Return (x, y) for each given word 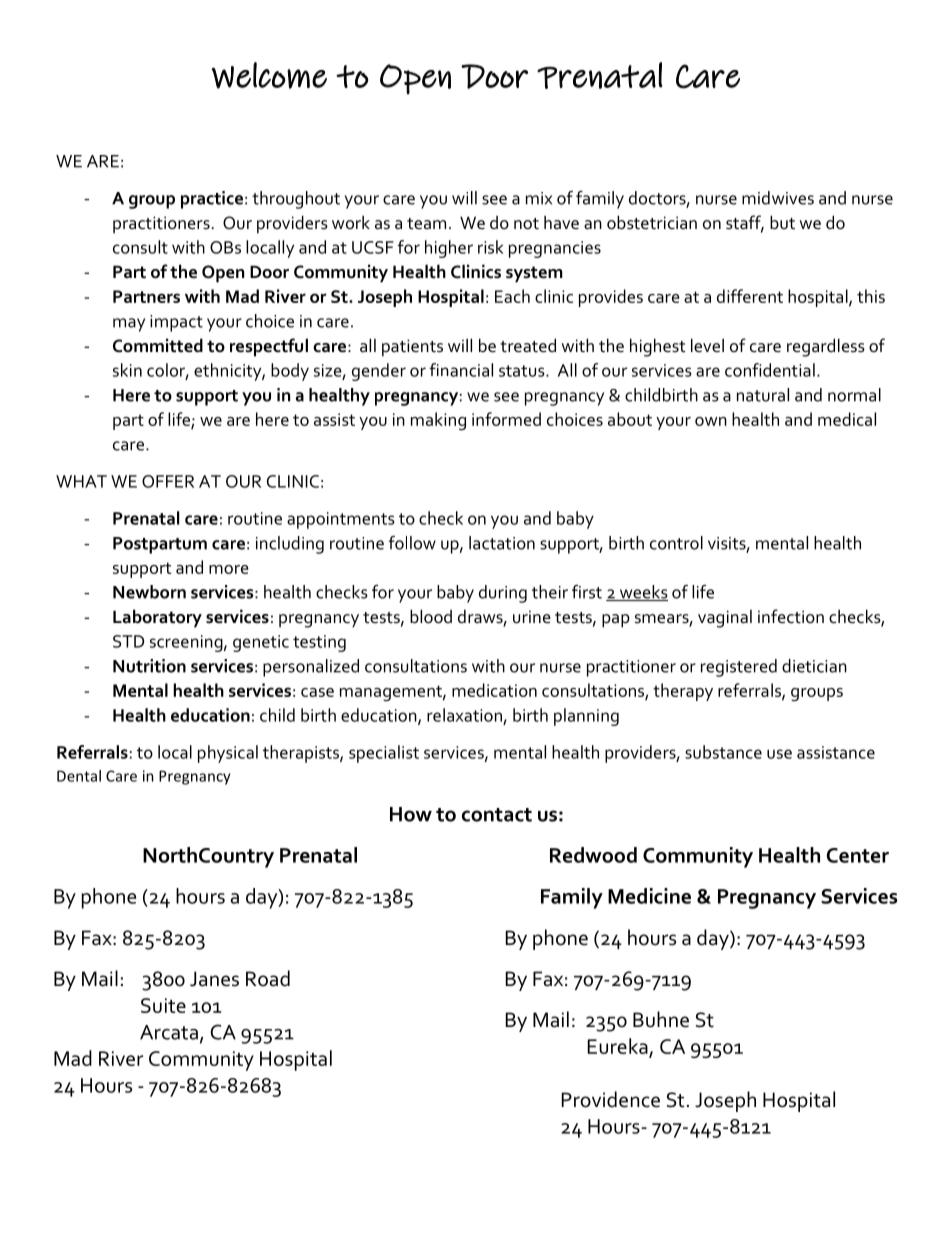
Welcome (269, 75)
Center (858, 855)
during (503, 594)
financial (461, 370)
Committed (158, 345)
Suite (163, 1005)
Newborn (149, 592)
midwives (778, 198)
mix (539, 198)
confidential (770, 370)
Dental (79, 776)
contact (497, 815)
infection (791, 616)
